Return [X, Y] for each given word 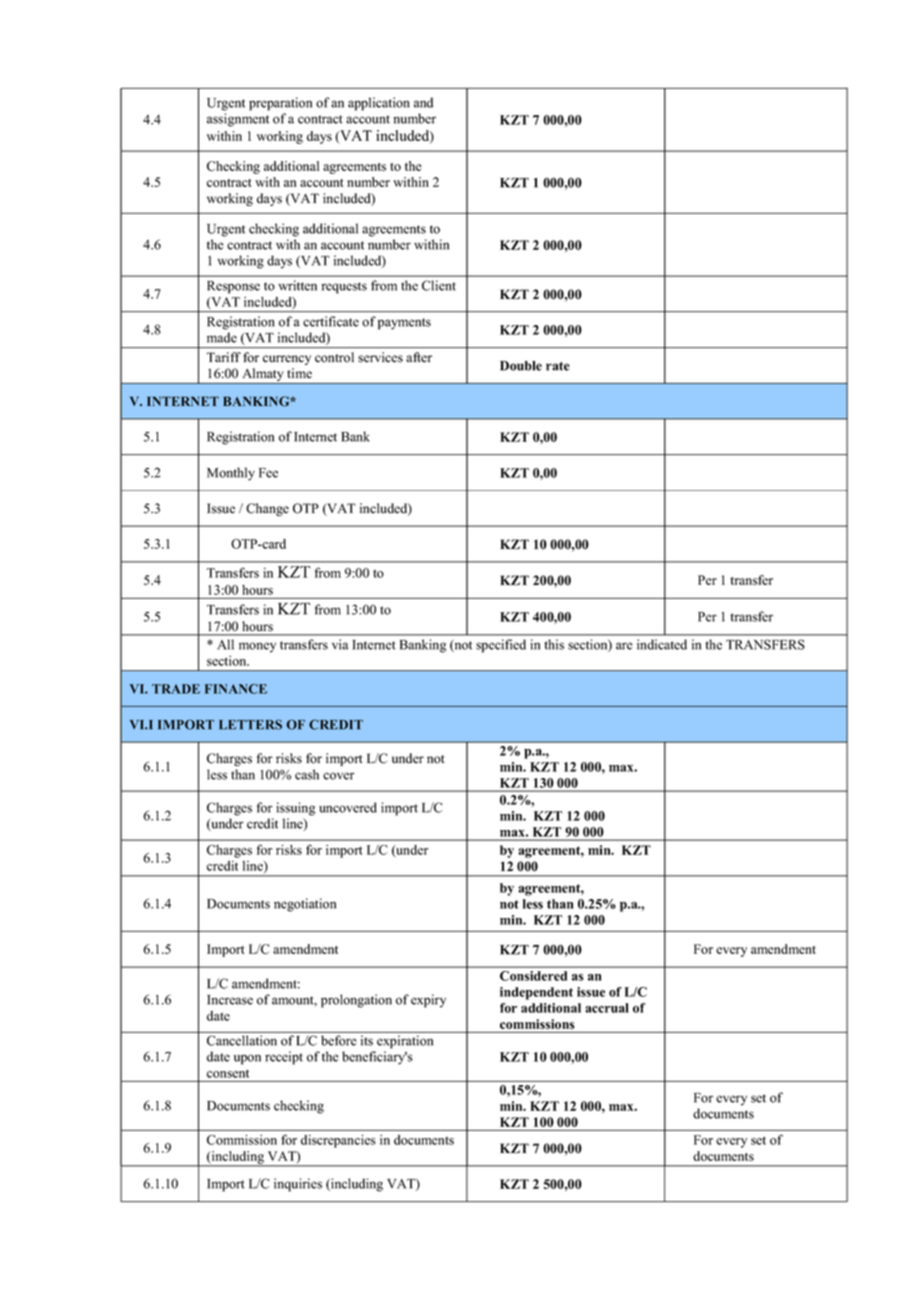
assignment [238, 120]
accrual [607, 1008]
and [423, 102]
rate [558, 366]
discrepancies [338, 1141]
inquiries [298, 1185]
